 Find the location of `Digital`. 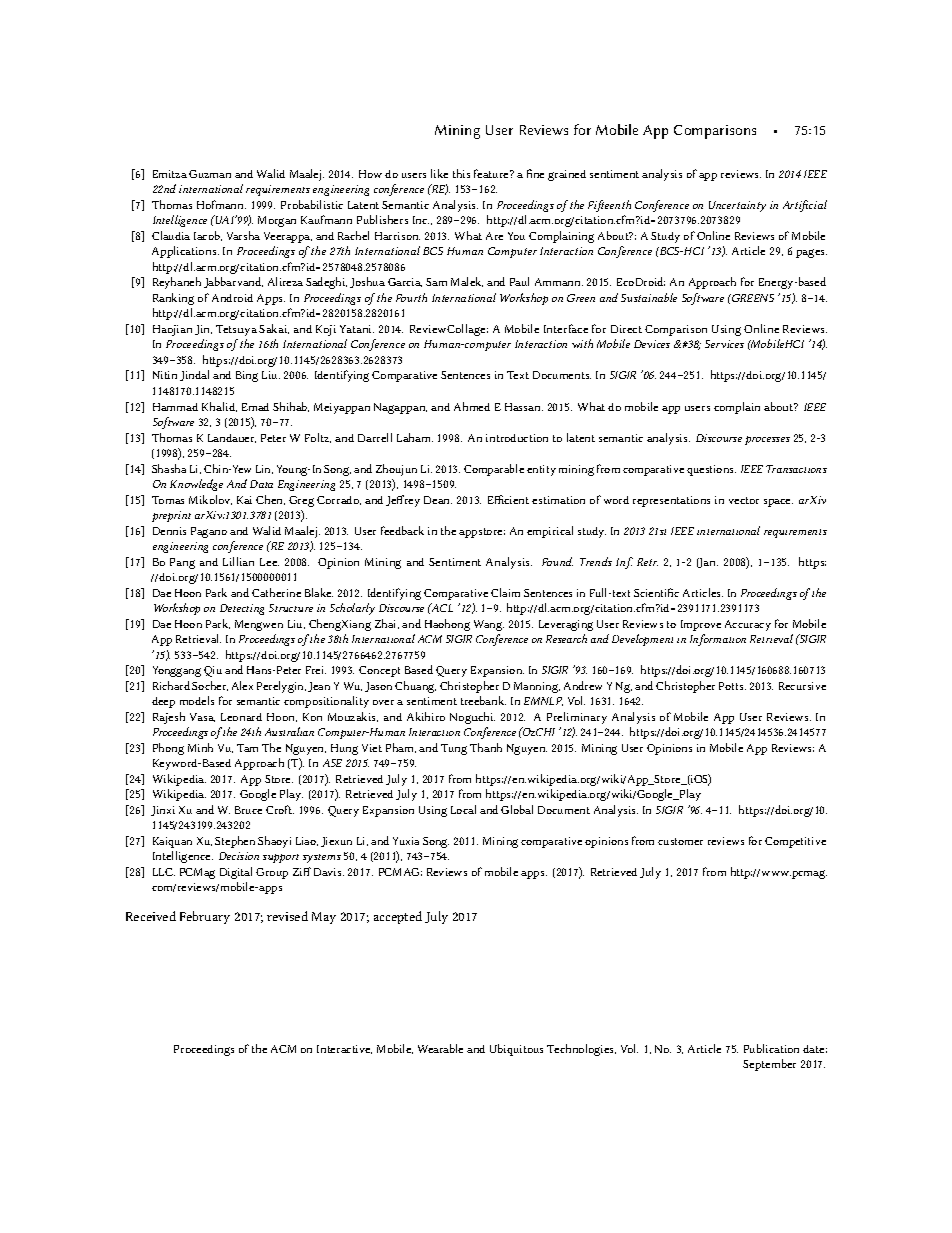

Digital is located at coordinates (236, 873).
